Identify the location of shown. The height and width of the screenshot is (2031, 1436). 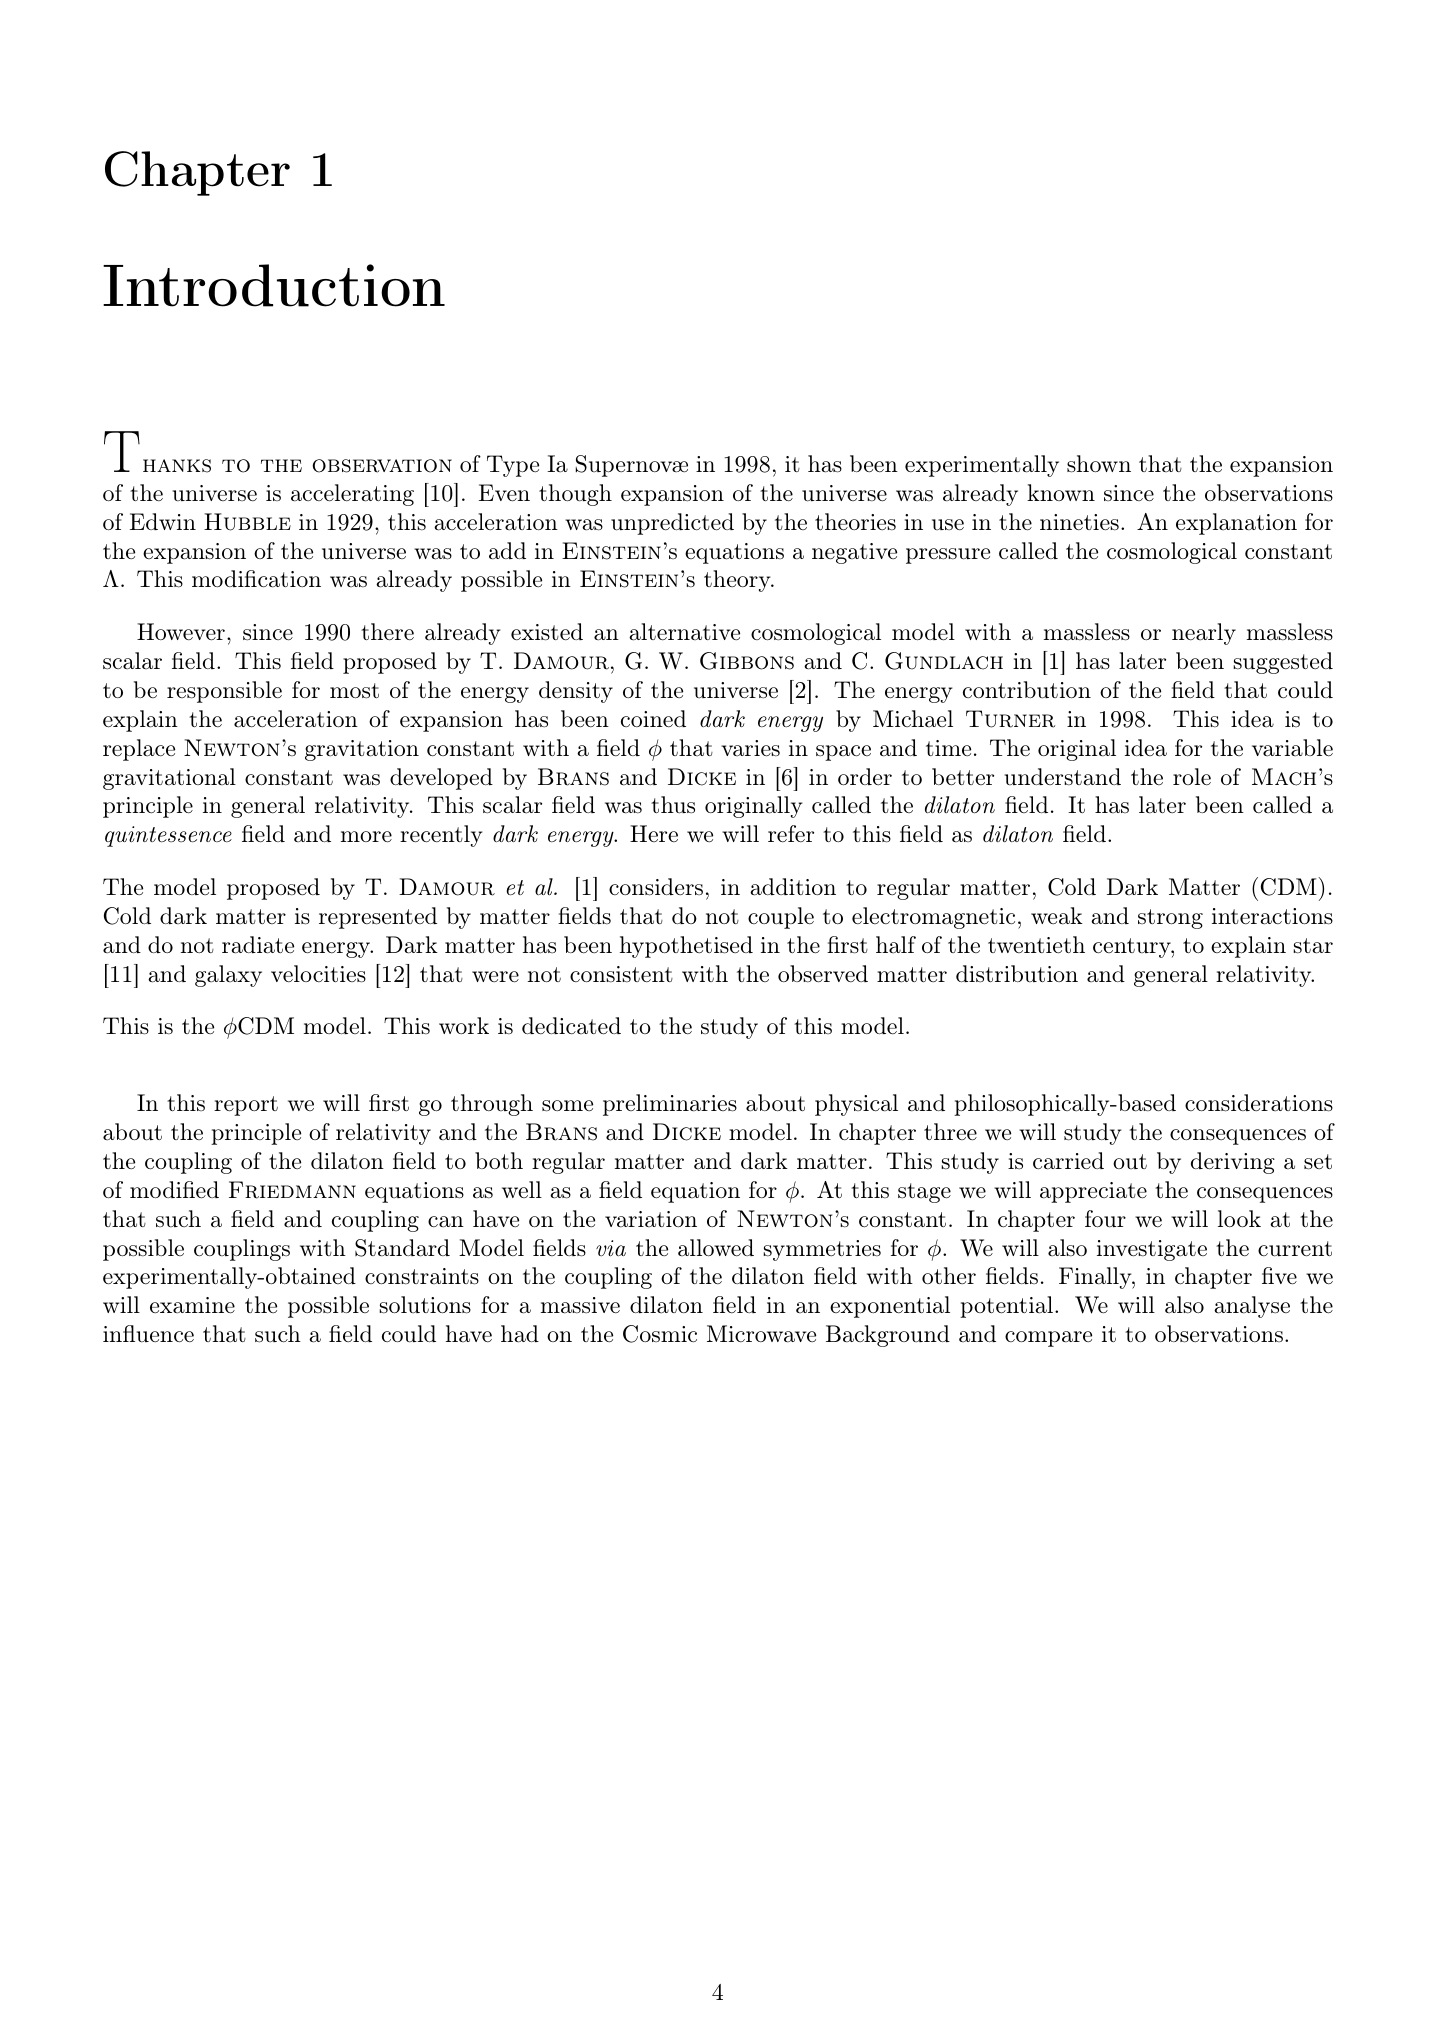
(1099, 464).
